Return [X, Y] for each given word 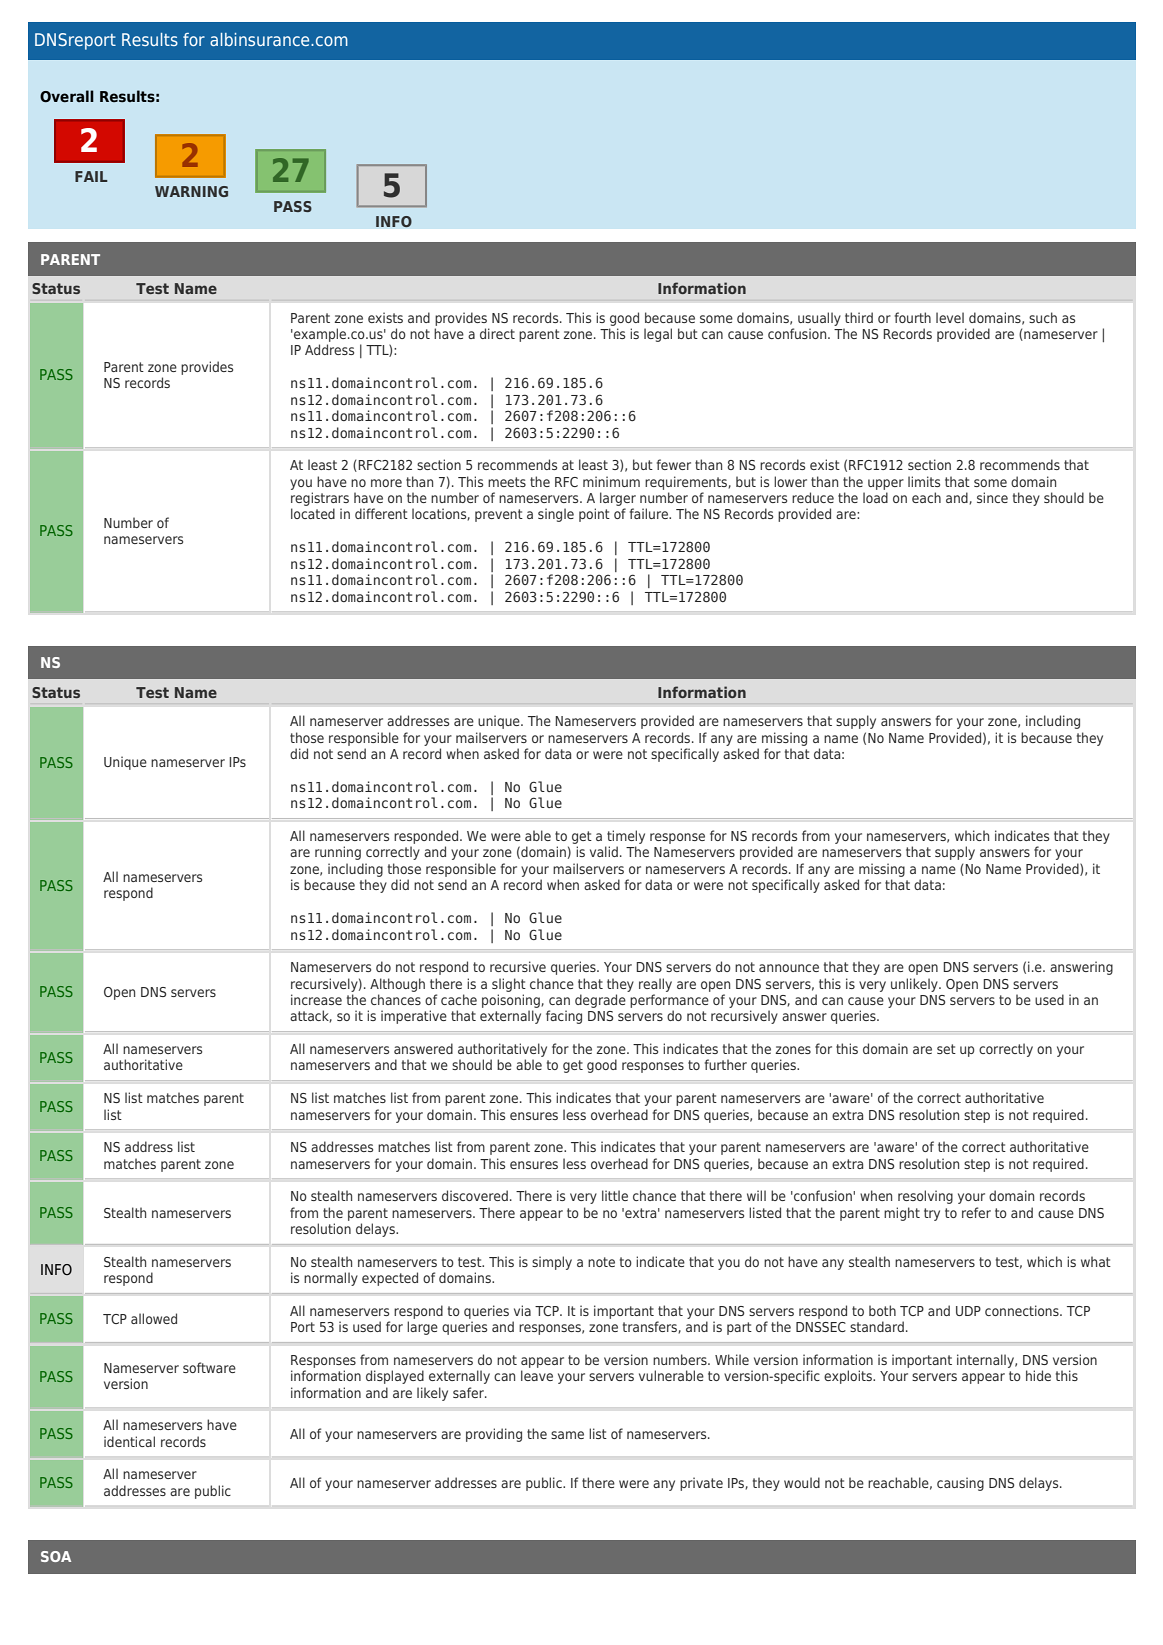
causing [960, 1484]
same [567, 1435]
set [946, 1049]
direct [497, 333]
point [594, 515]
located [313, 513]
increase [316, 999]
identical [129, 1441]
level [950, 317]
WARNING [191, 191]
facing [564, 1017]
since [992, 497]
